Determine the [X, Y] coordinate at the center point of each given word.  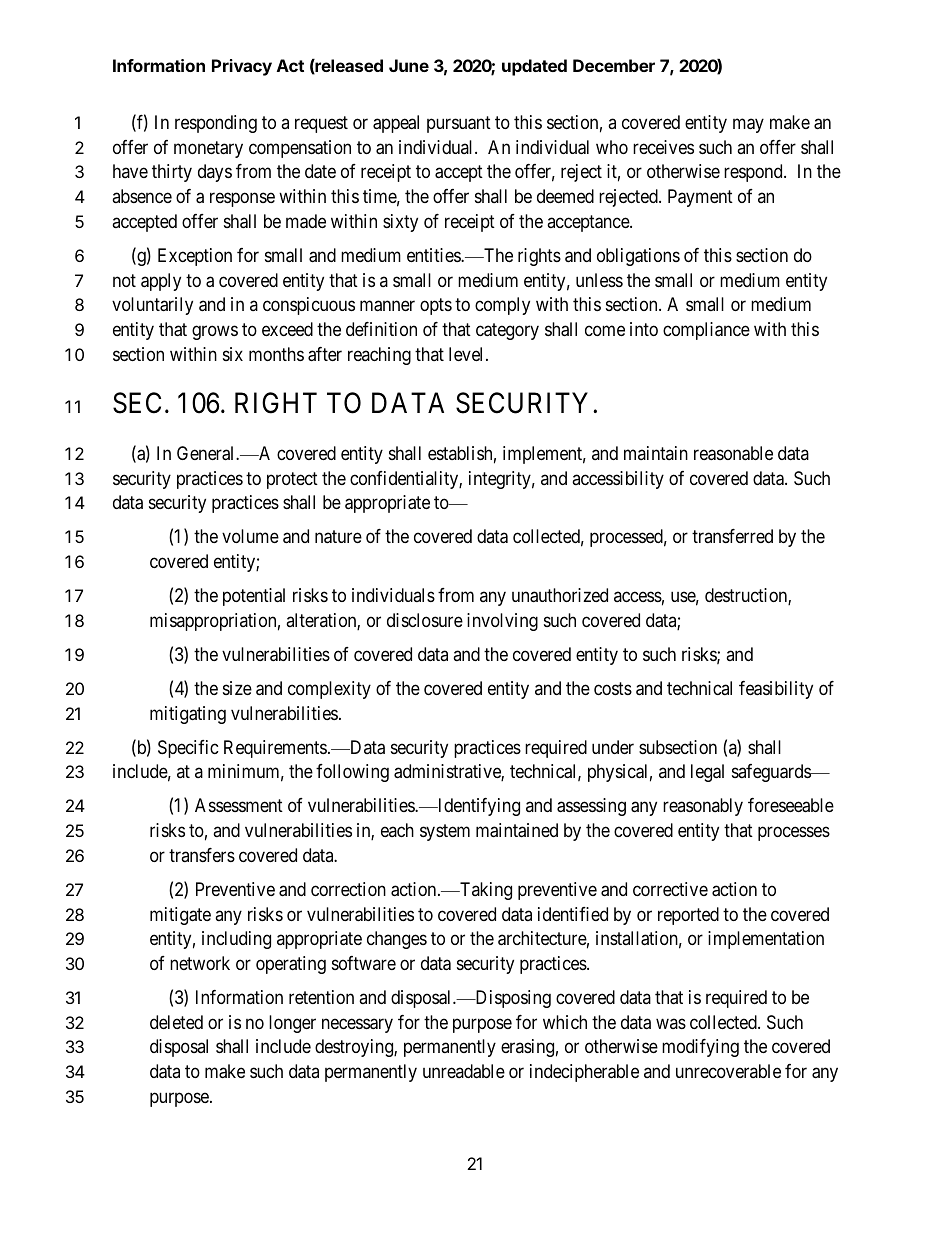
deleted [176, 1022]
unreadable [464, 1071]
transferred [732, 536]
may [748, 125]
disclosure [425, 620]
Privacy [242, 67]
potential [254, 597]
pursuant [459, 124]
